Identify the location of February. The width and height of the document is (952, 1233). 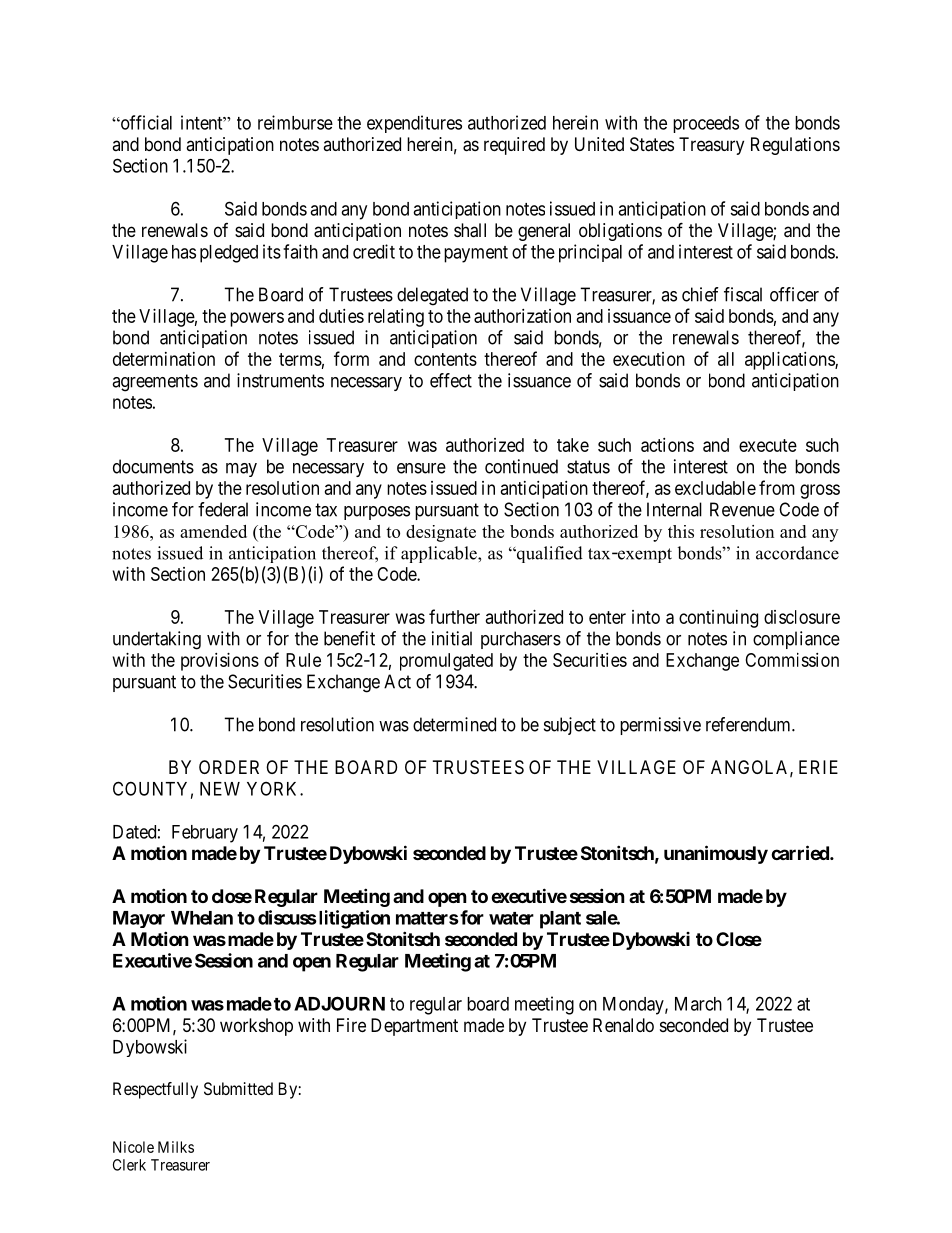
(205, 834).
